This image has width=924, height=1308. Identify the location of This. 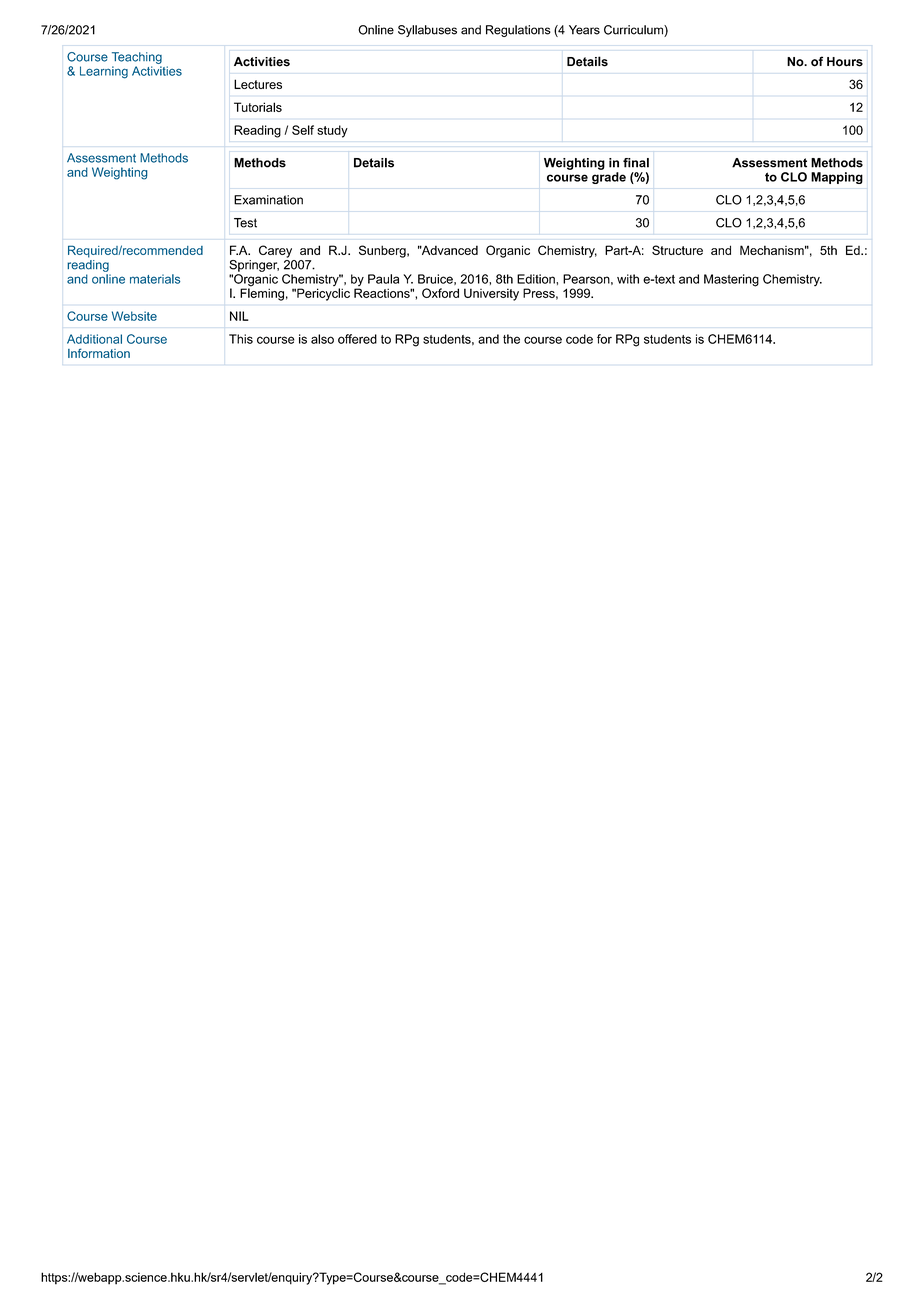
(241, 339).
